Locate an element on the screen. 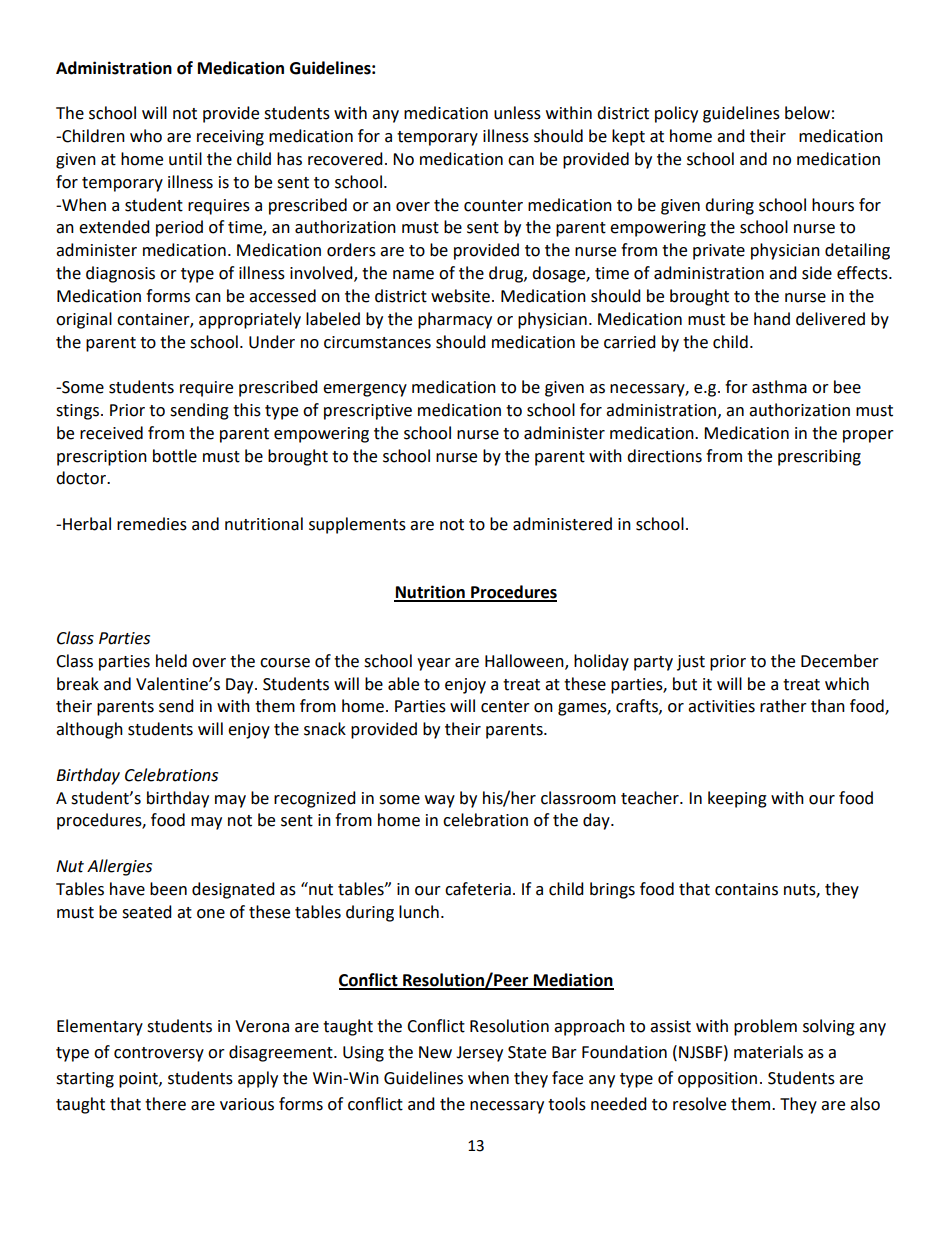 The image size is (952, 1233). December is located at coordinates (840, 661).
